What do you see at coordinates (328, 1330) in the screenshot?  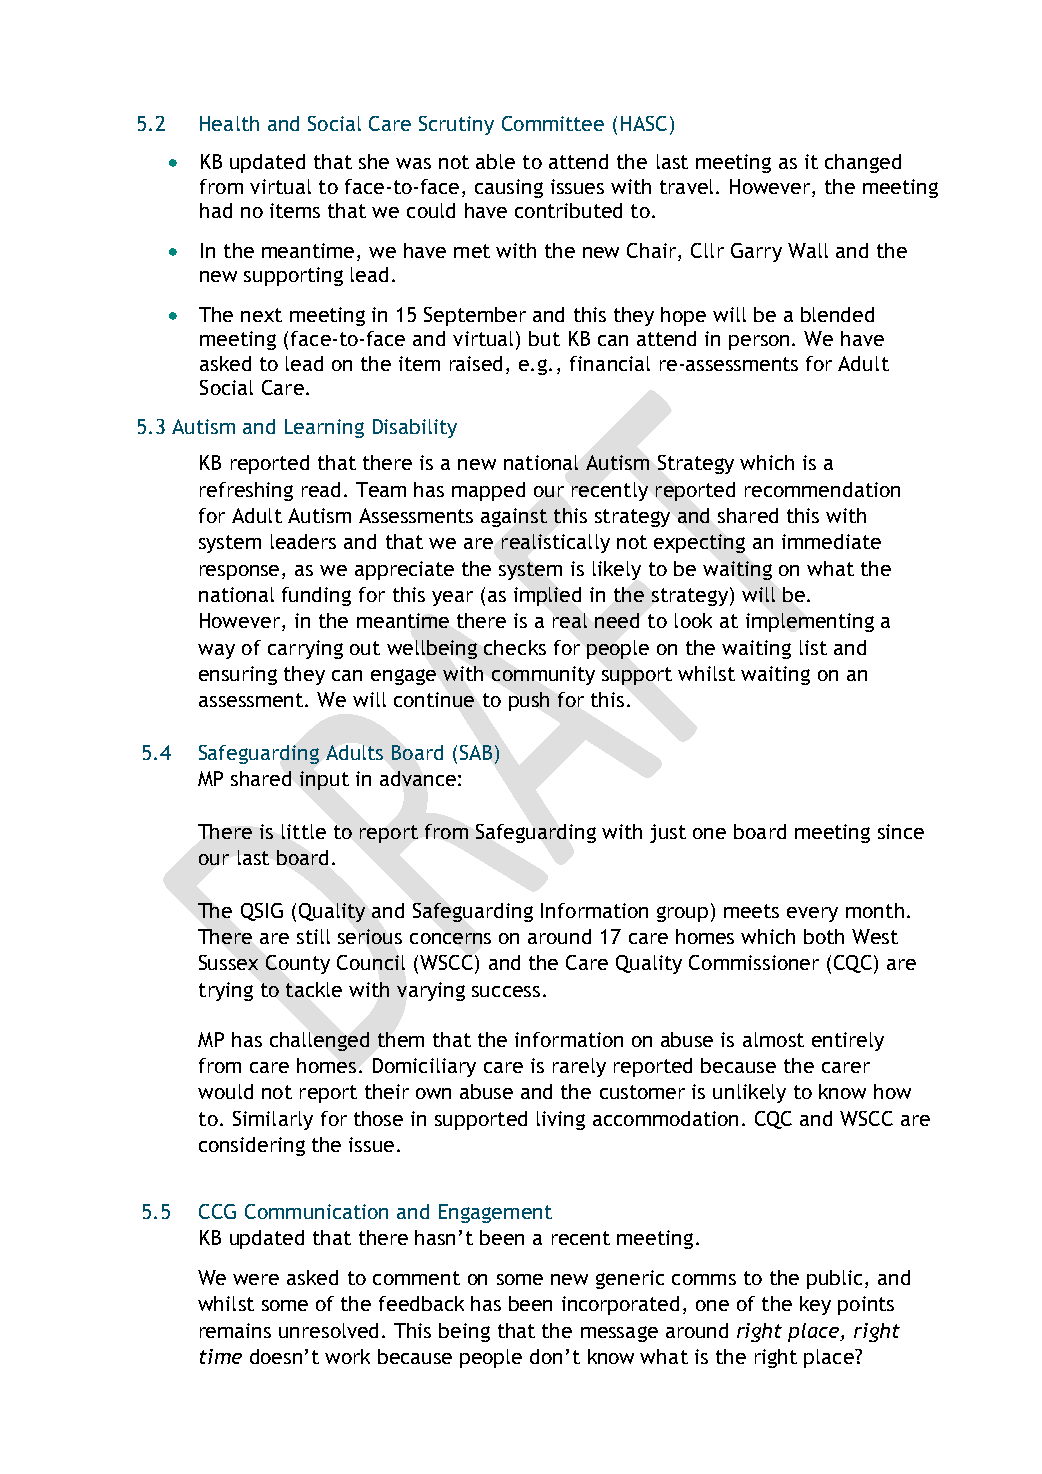 I see `unresolved` at bounding box center [328, 1330].
